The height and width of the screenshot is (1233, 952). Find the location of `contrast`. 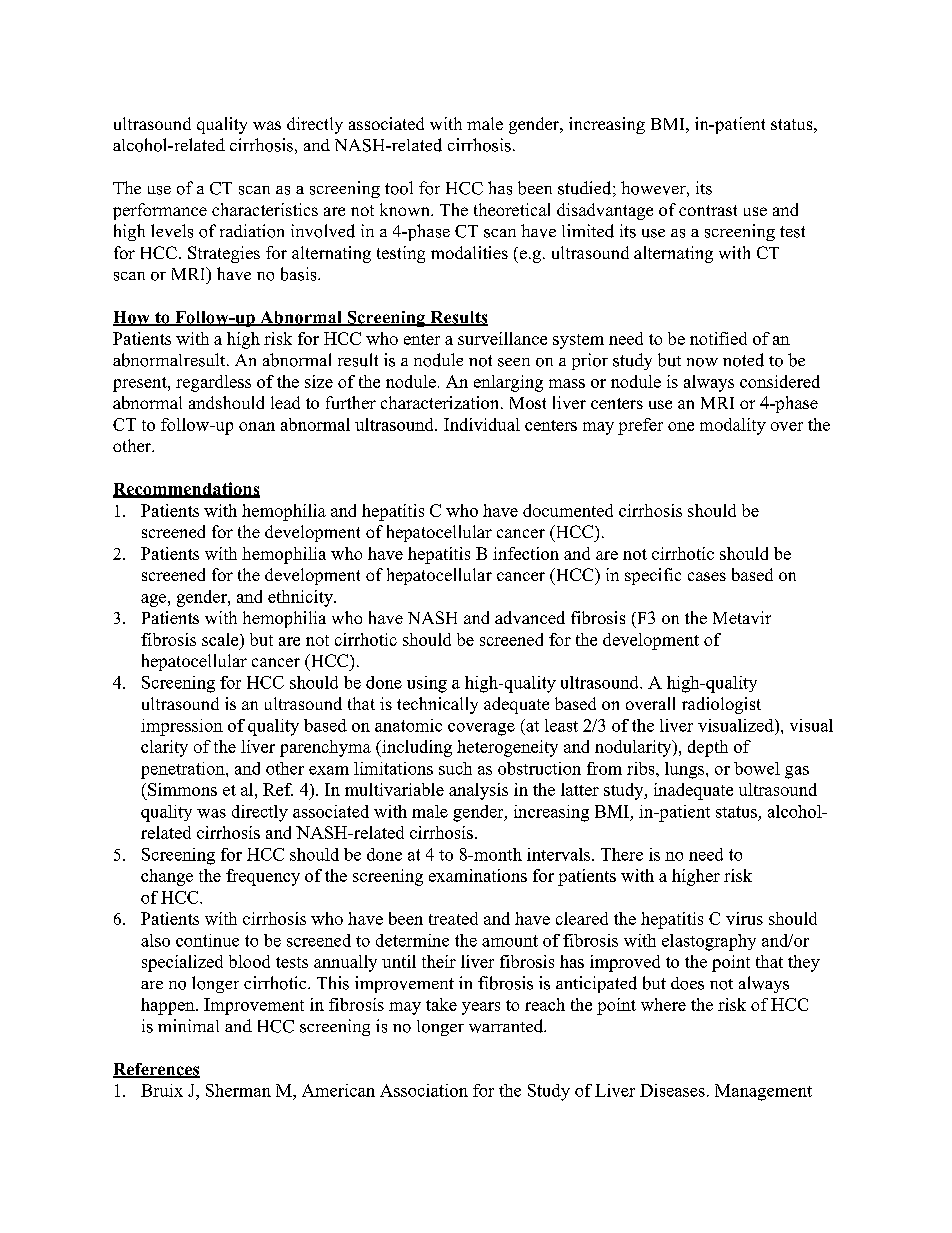

contrast is located at coordinates (708, 210).
